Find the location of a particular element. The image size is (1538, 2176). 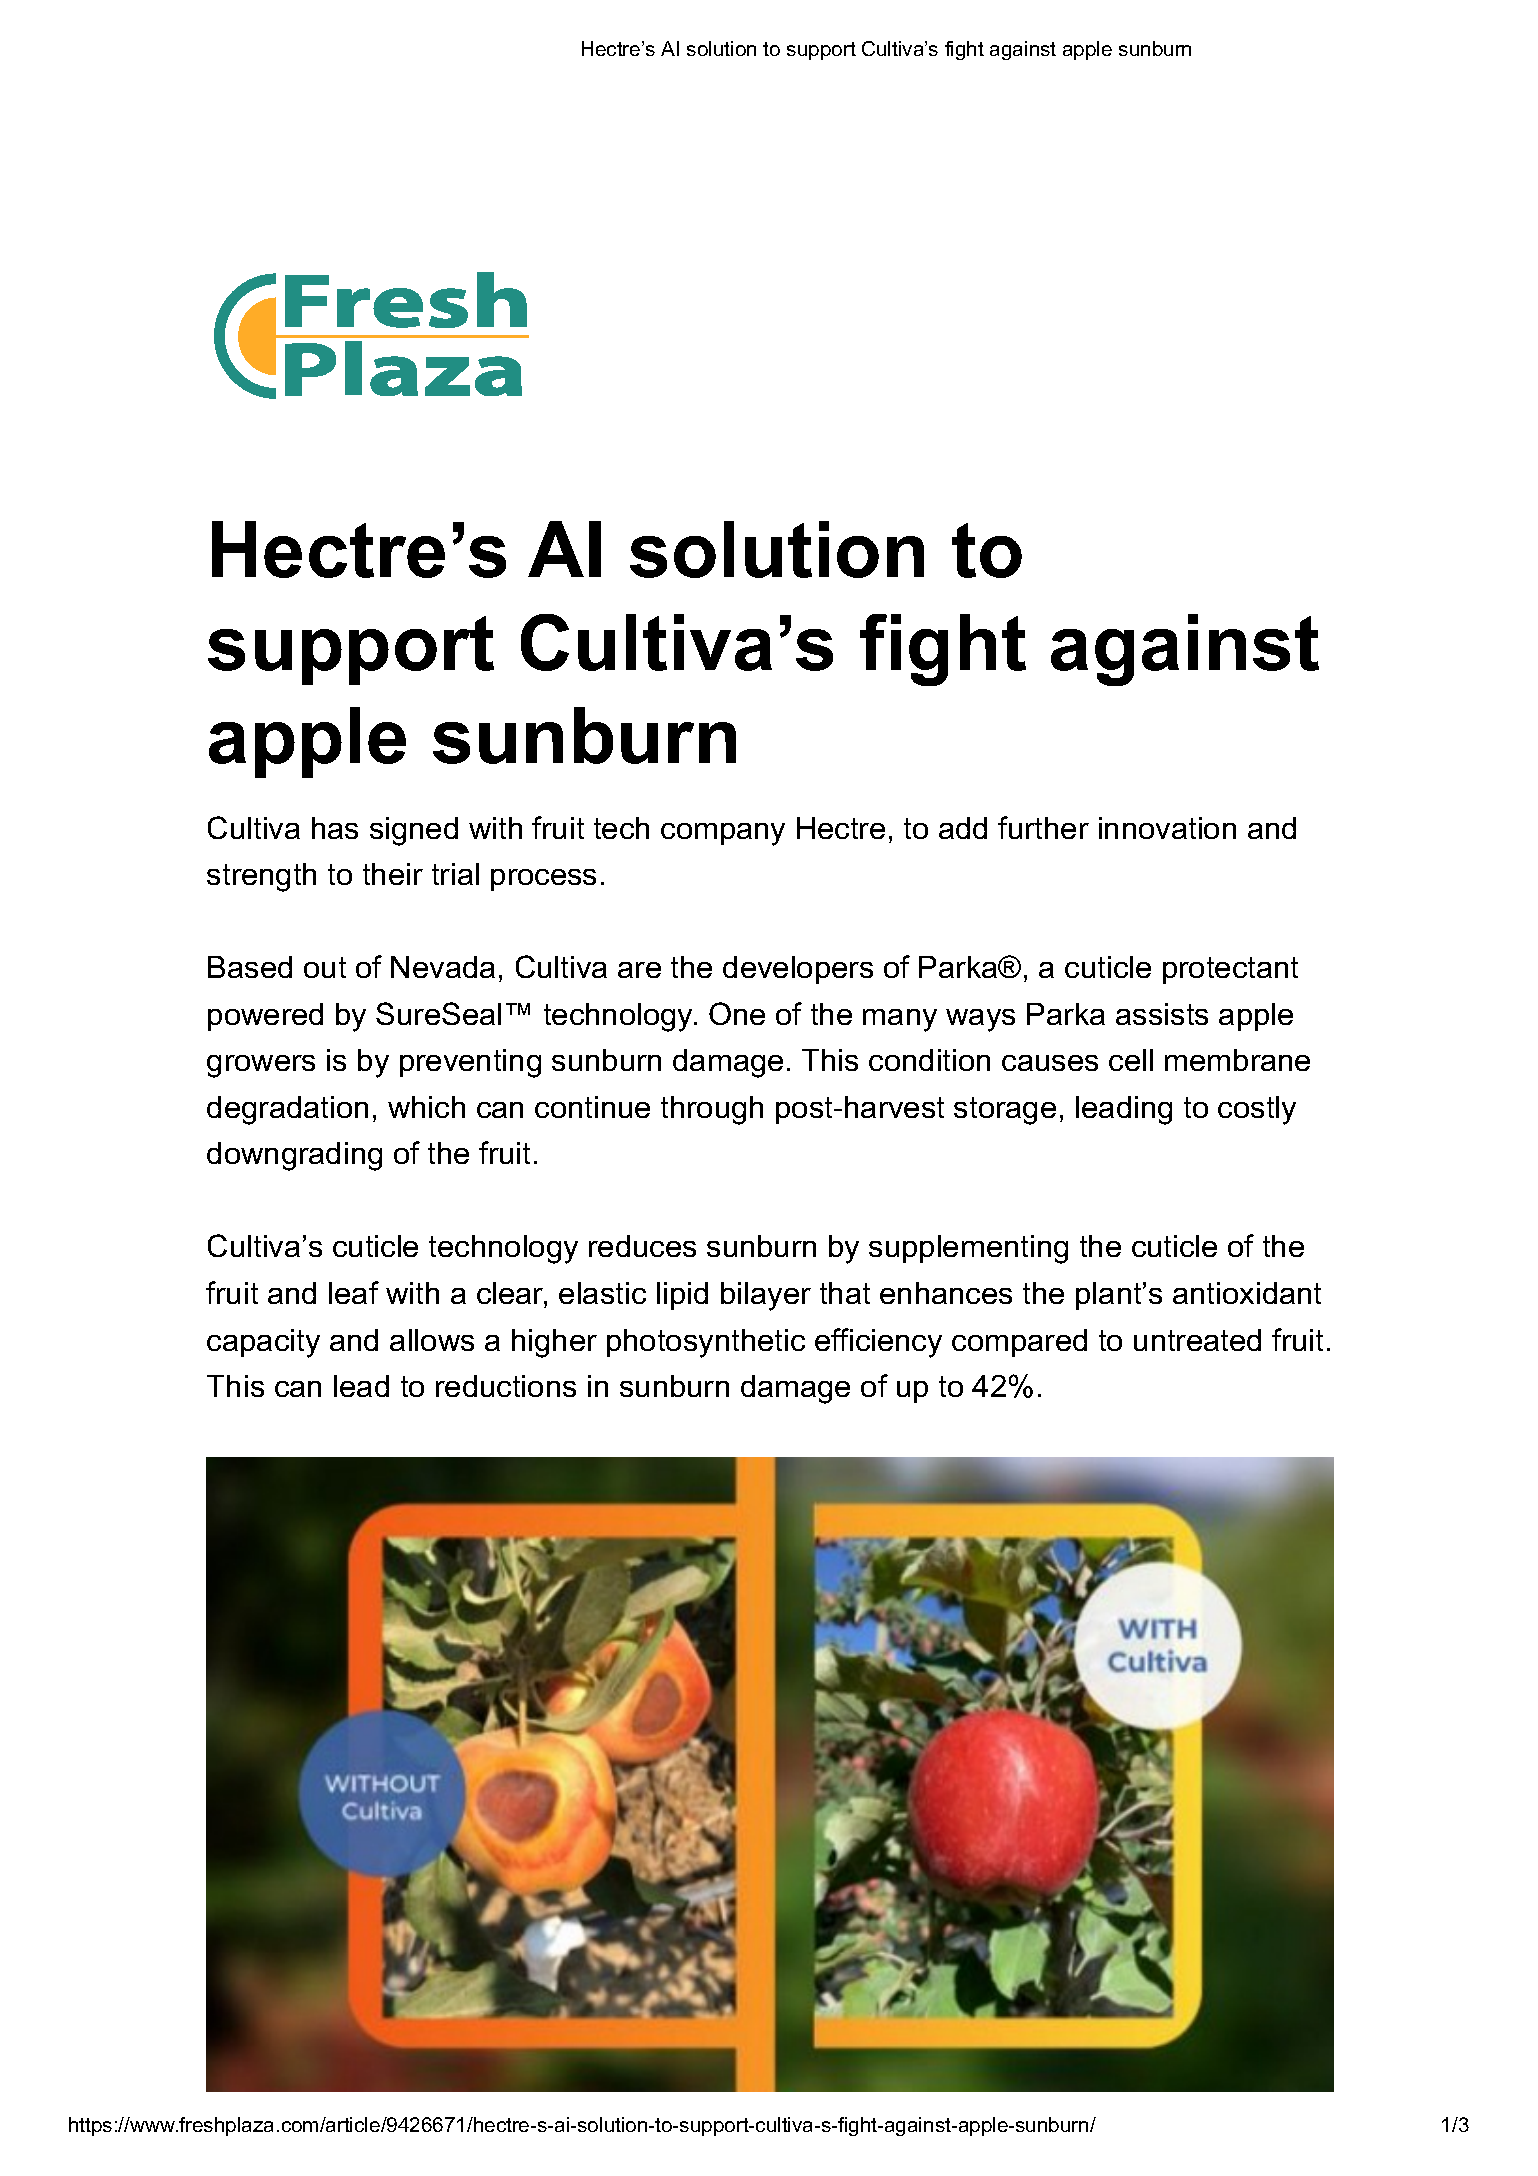

untreated is located at coordinates (1197, 1340).
